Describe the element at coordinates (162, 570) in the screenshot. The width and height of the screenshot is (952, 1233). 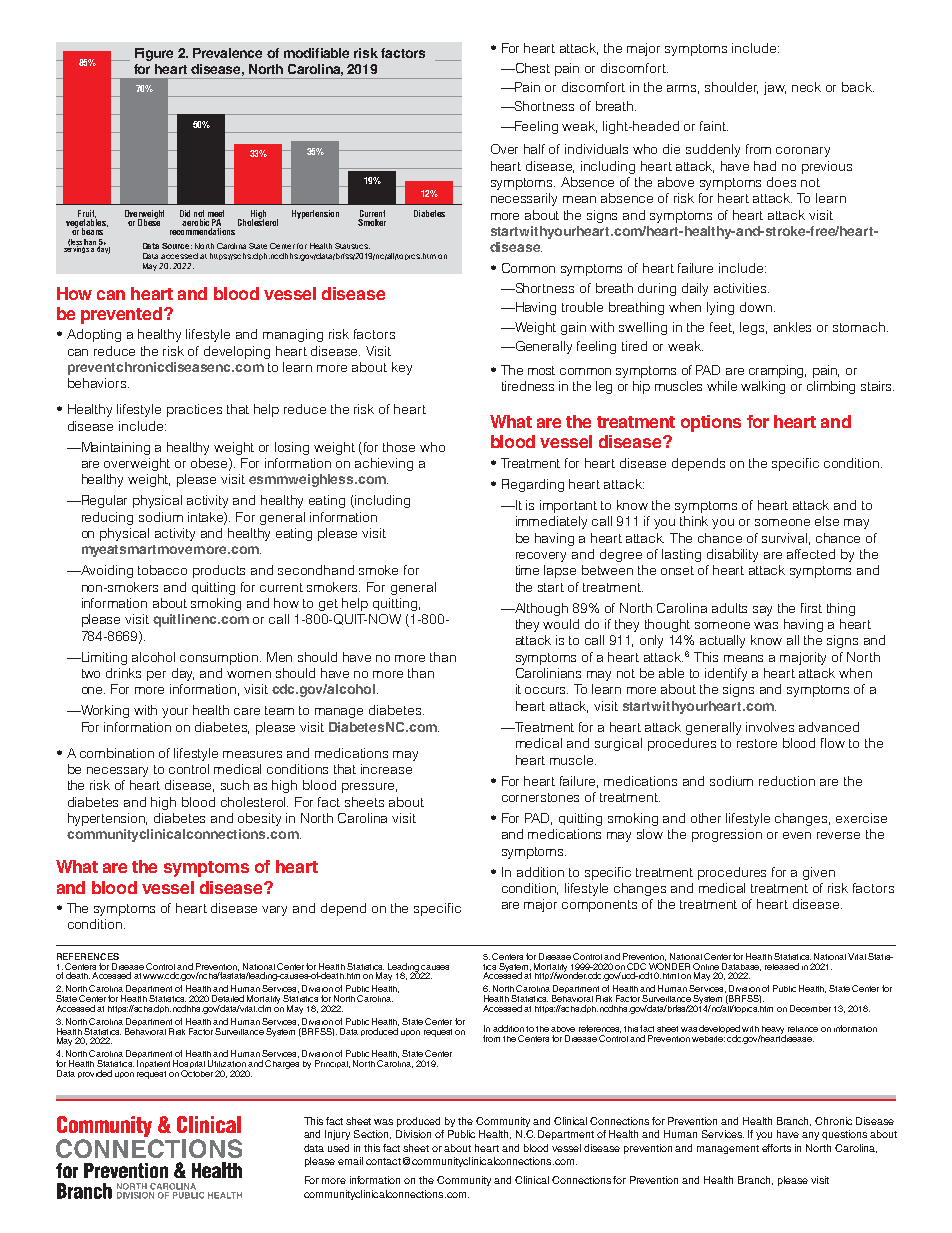
I see `tobacco` at that location.
